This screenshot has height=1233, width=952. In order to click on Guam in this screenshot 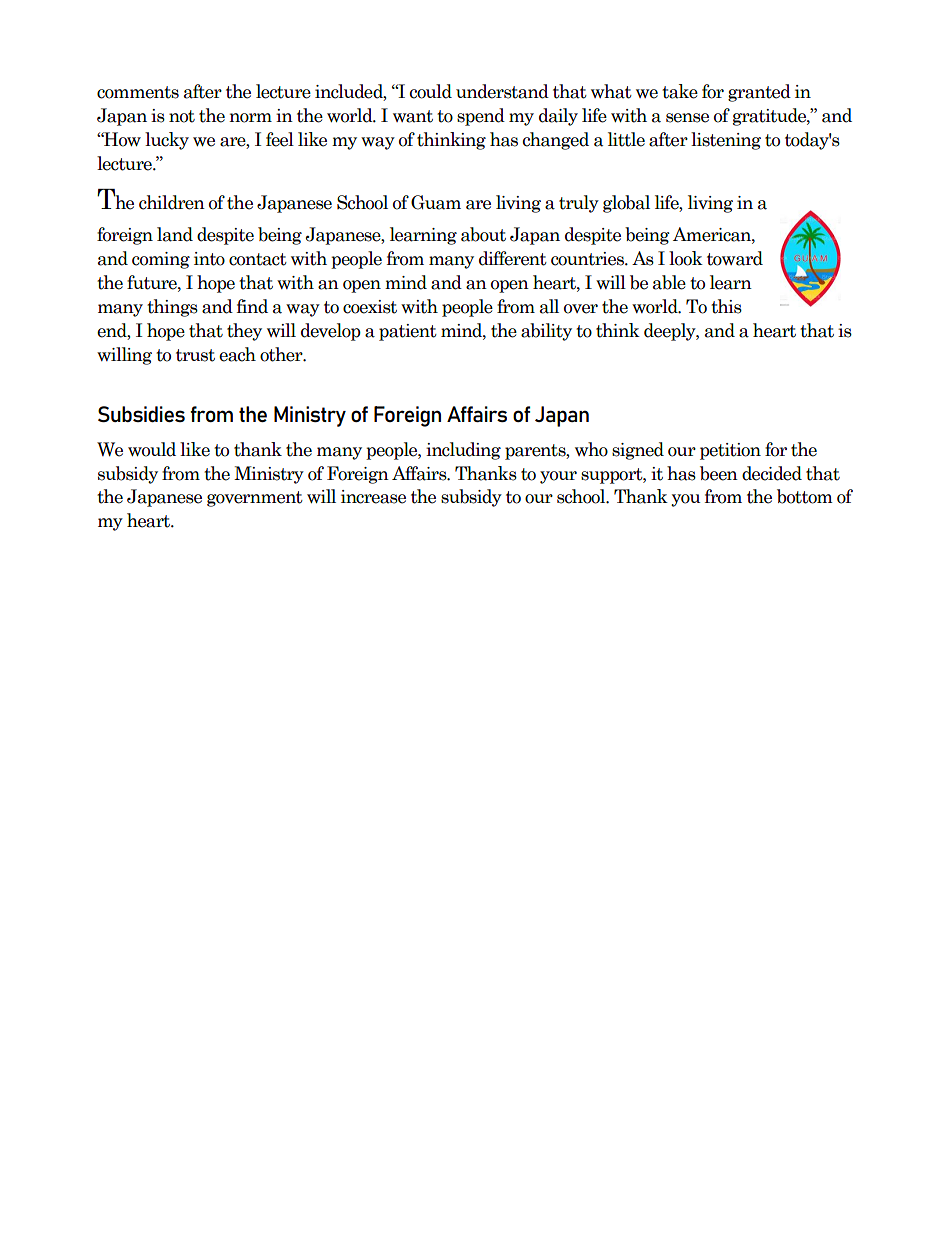, I will do `click(436, 202)`.
